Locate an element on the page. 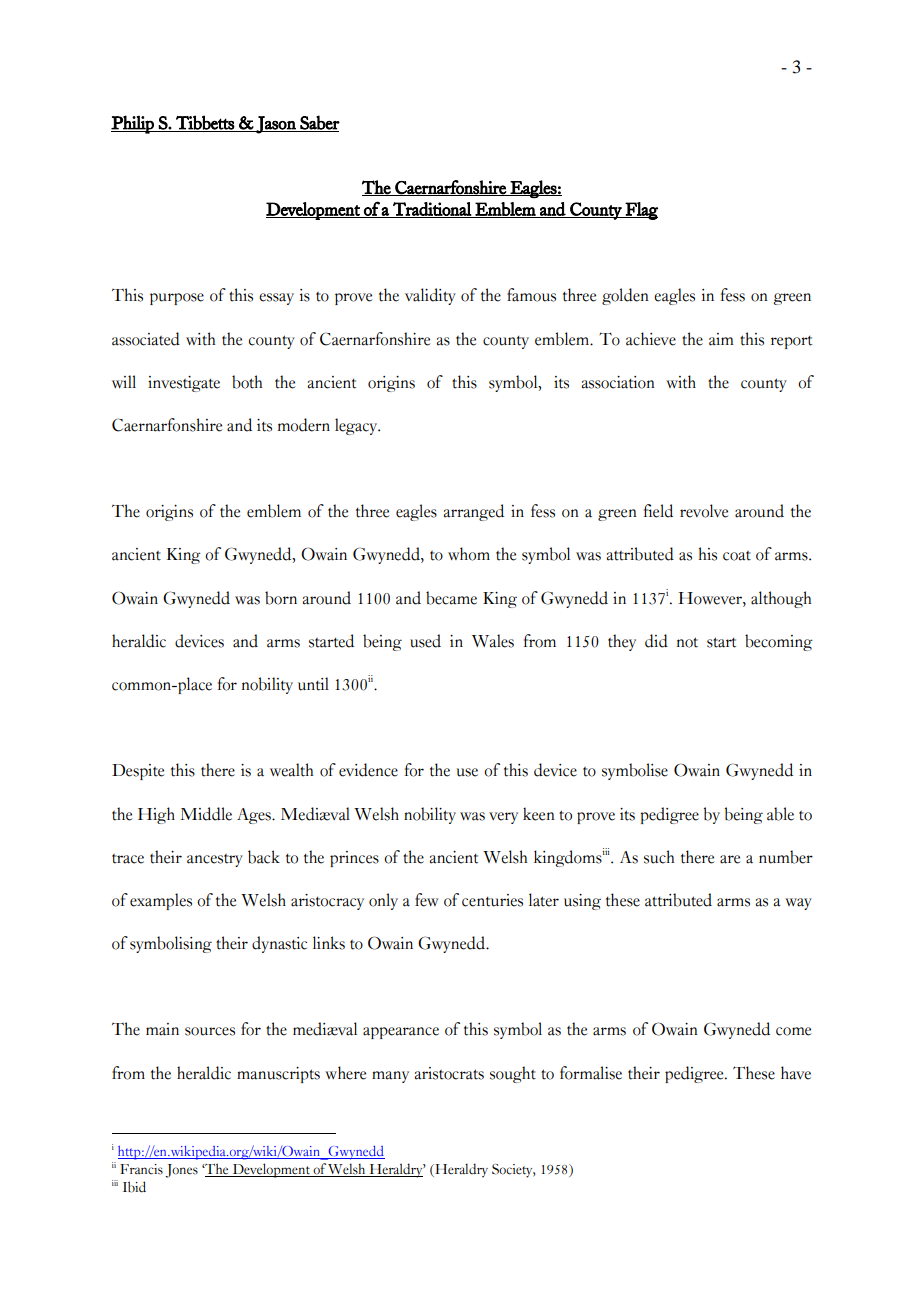 The height and width of the image is (1308, 924). aristocrats is located at coordinates (449, 1073).
